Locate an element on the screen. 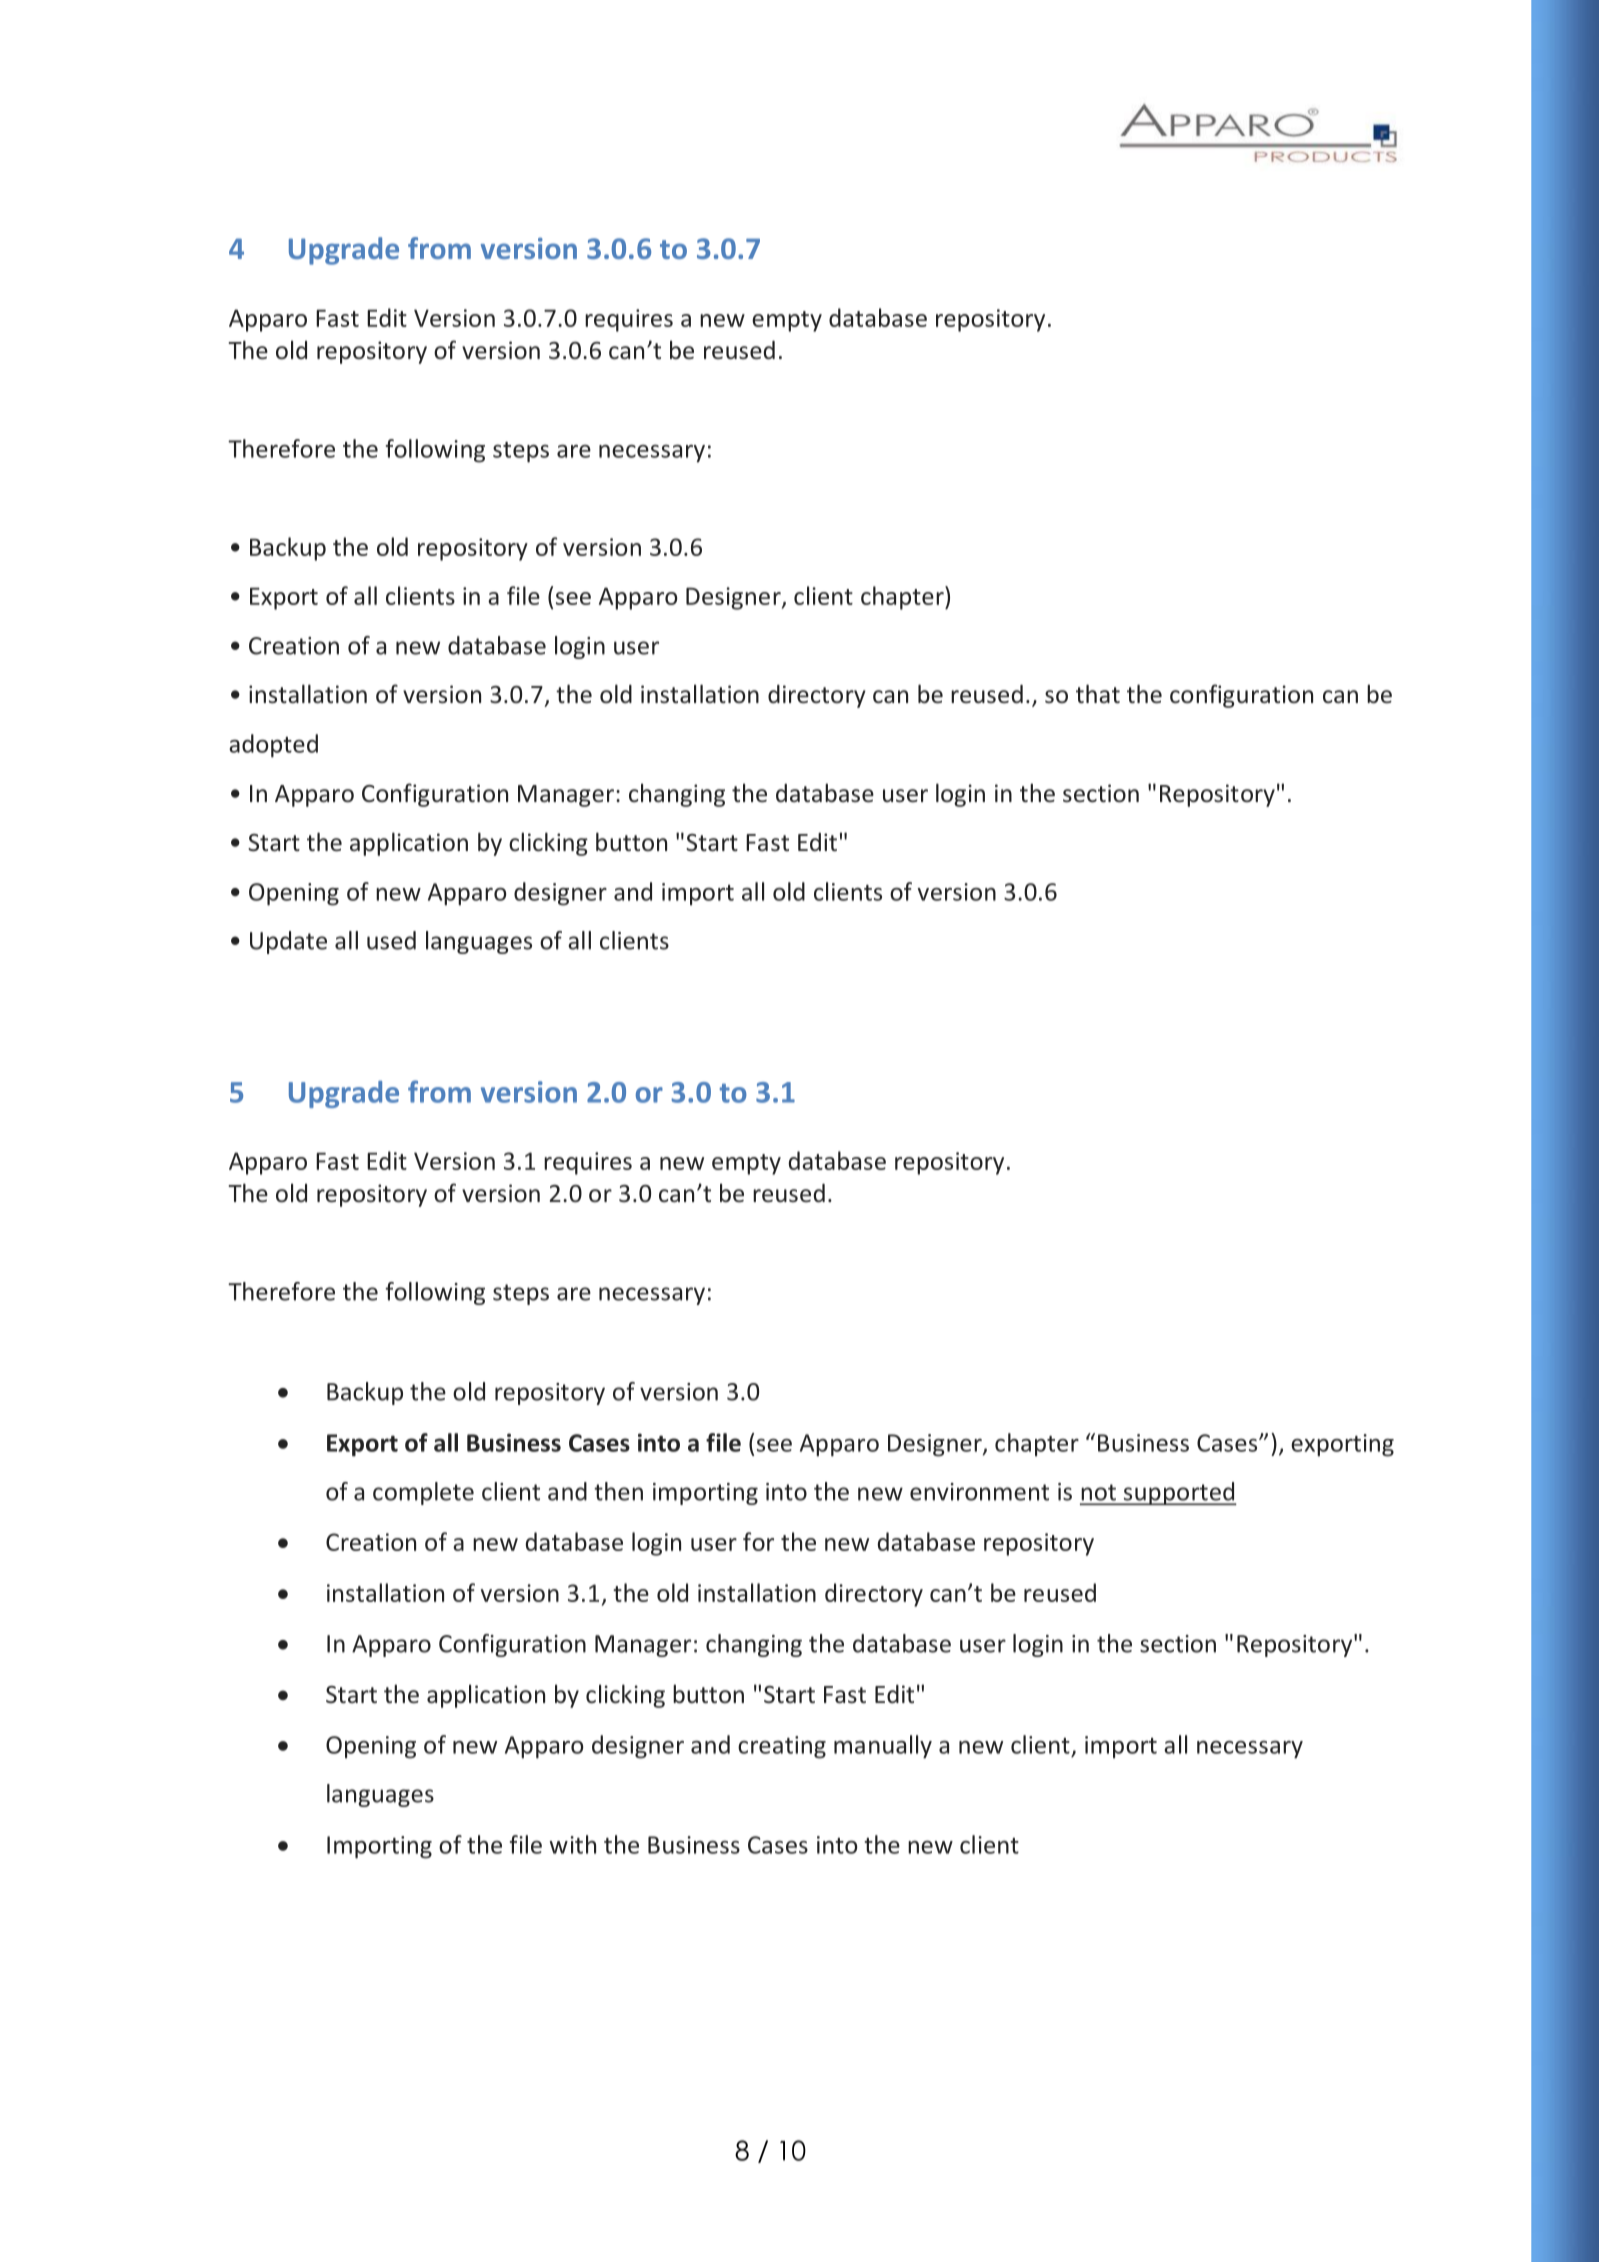  environment is located at coordinates (979, 1492).
